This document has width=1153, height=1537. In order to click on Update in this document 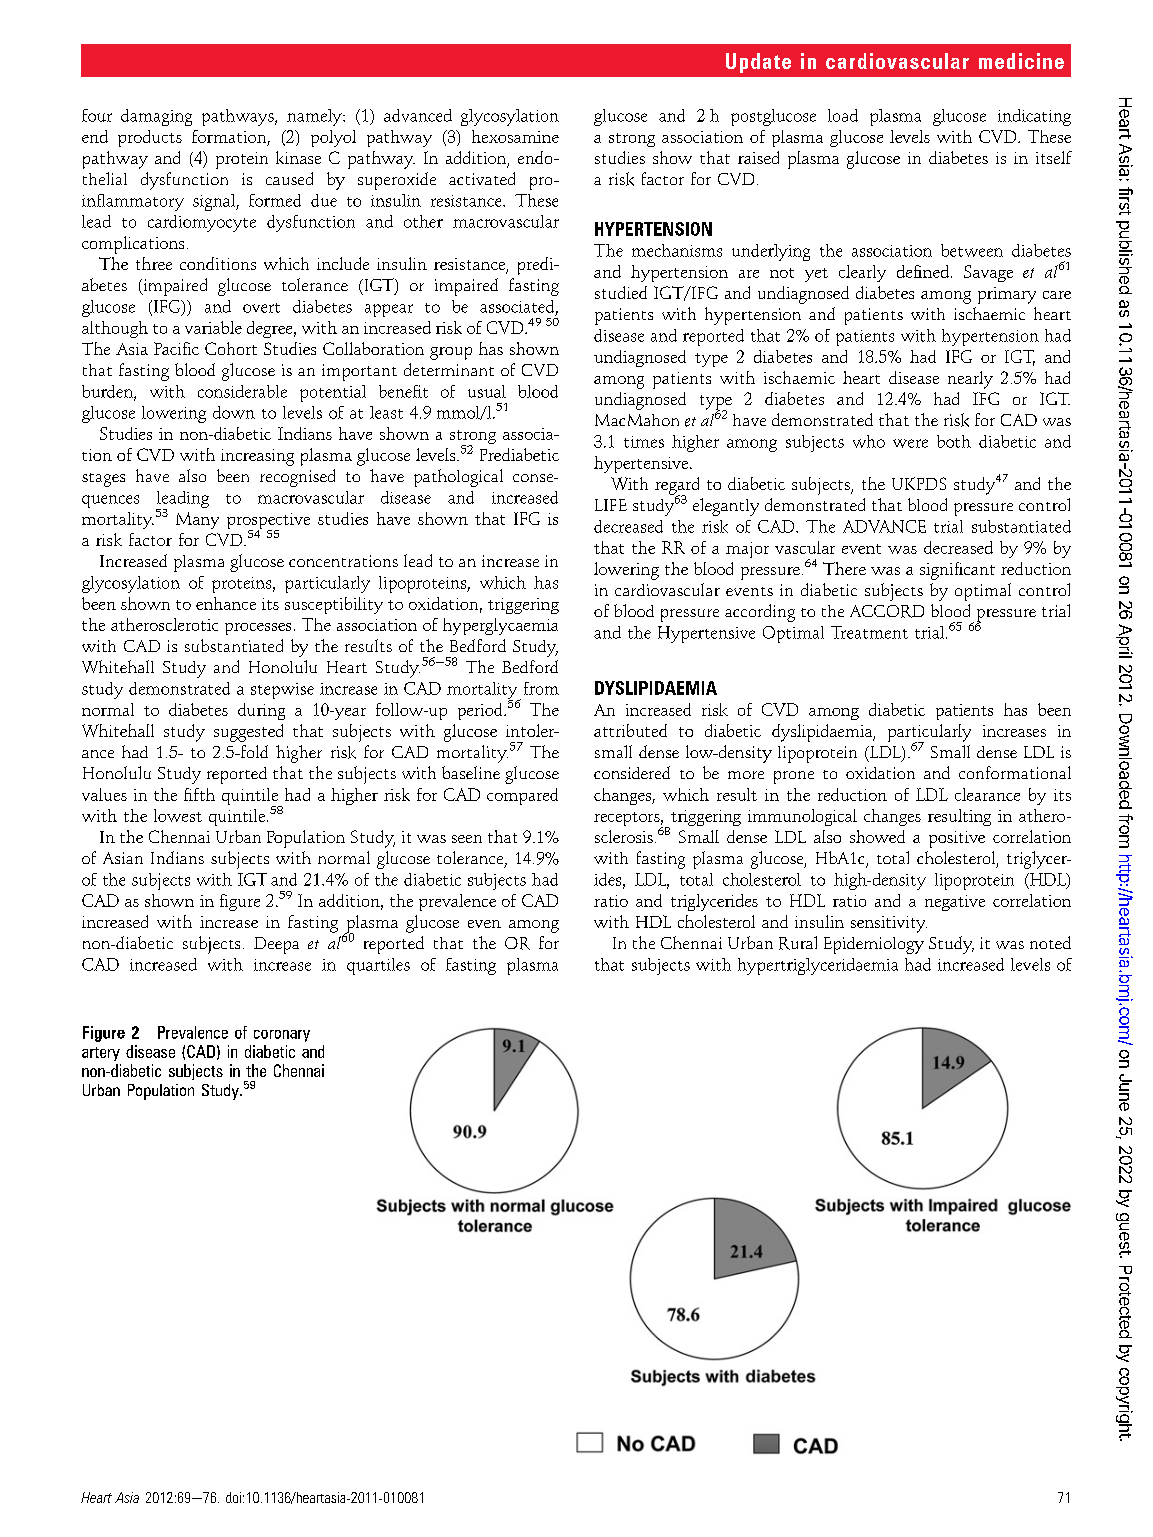, I will do `click(758, 63)`.
